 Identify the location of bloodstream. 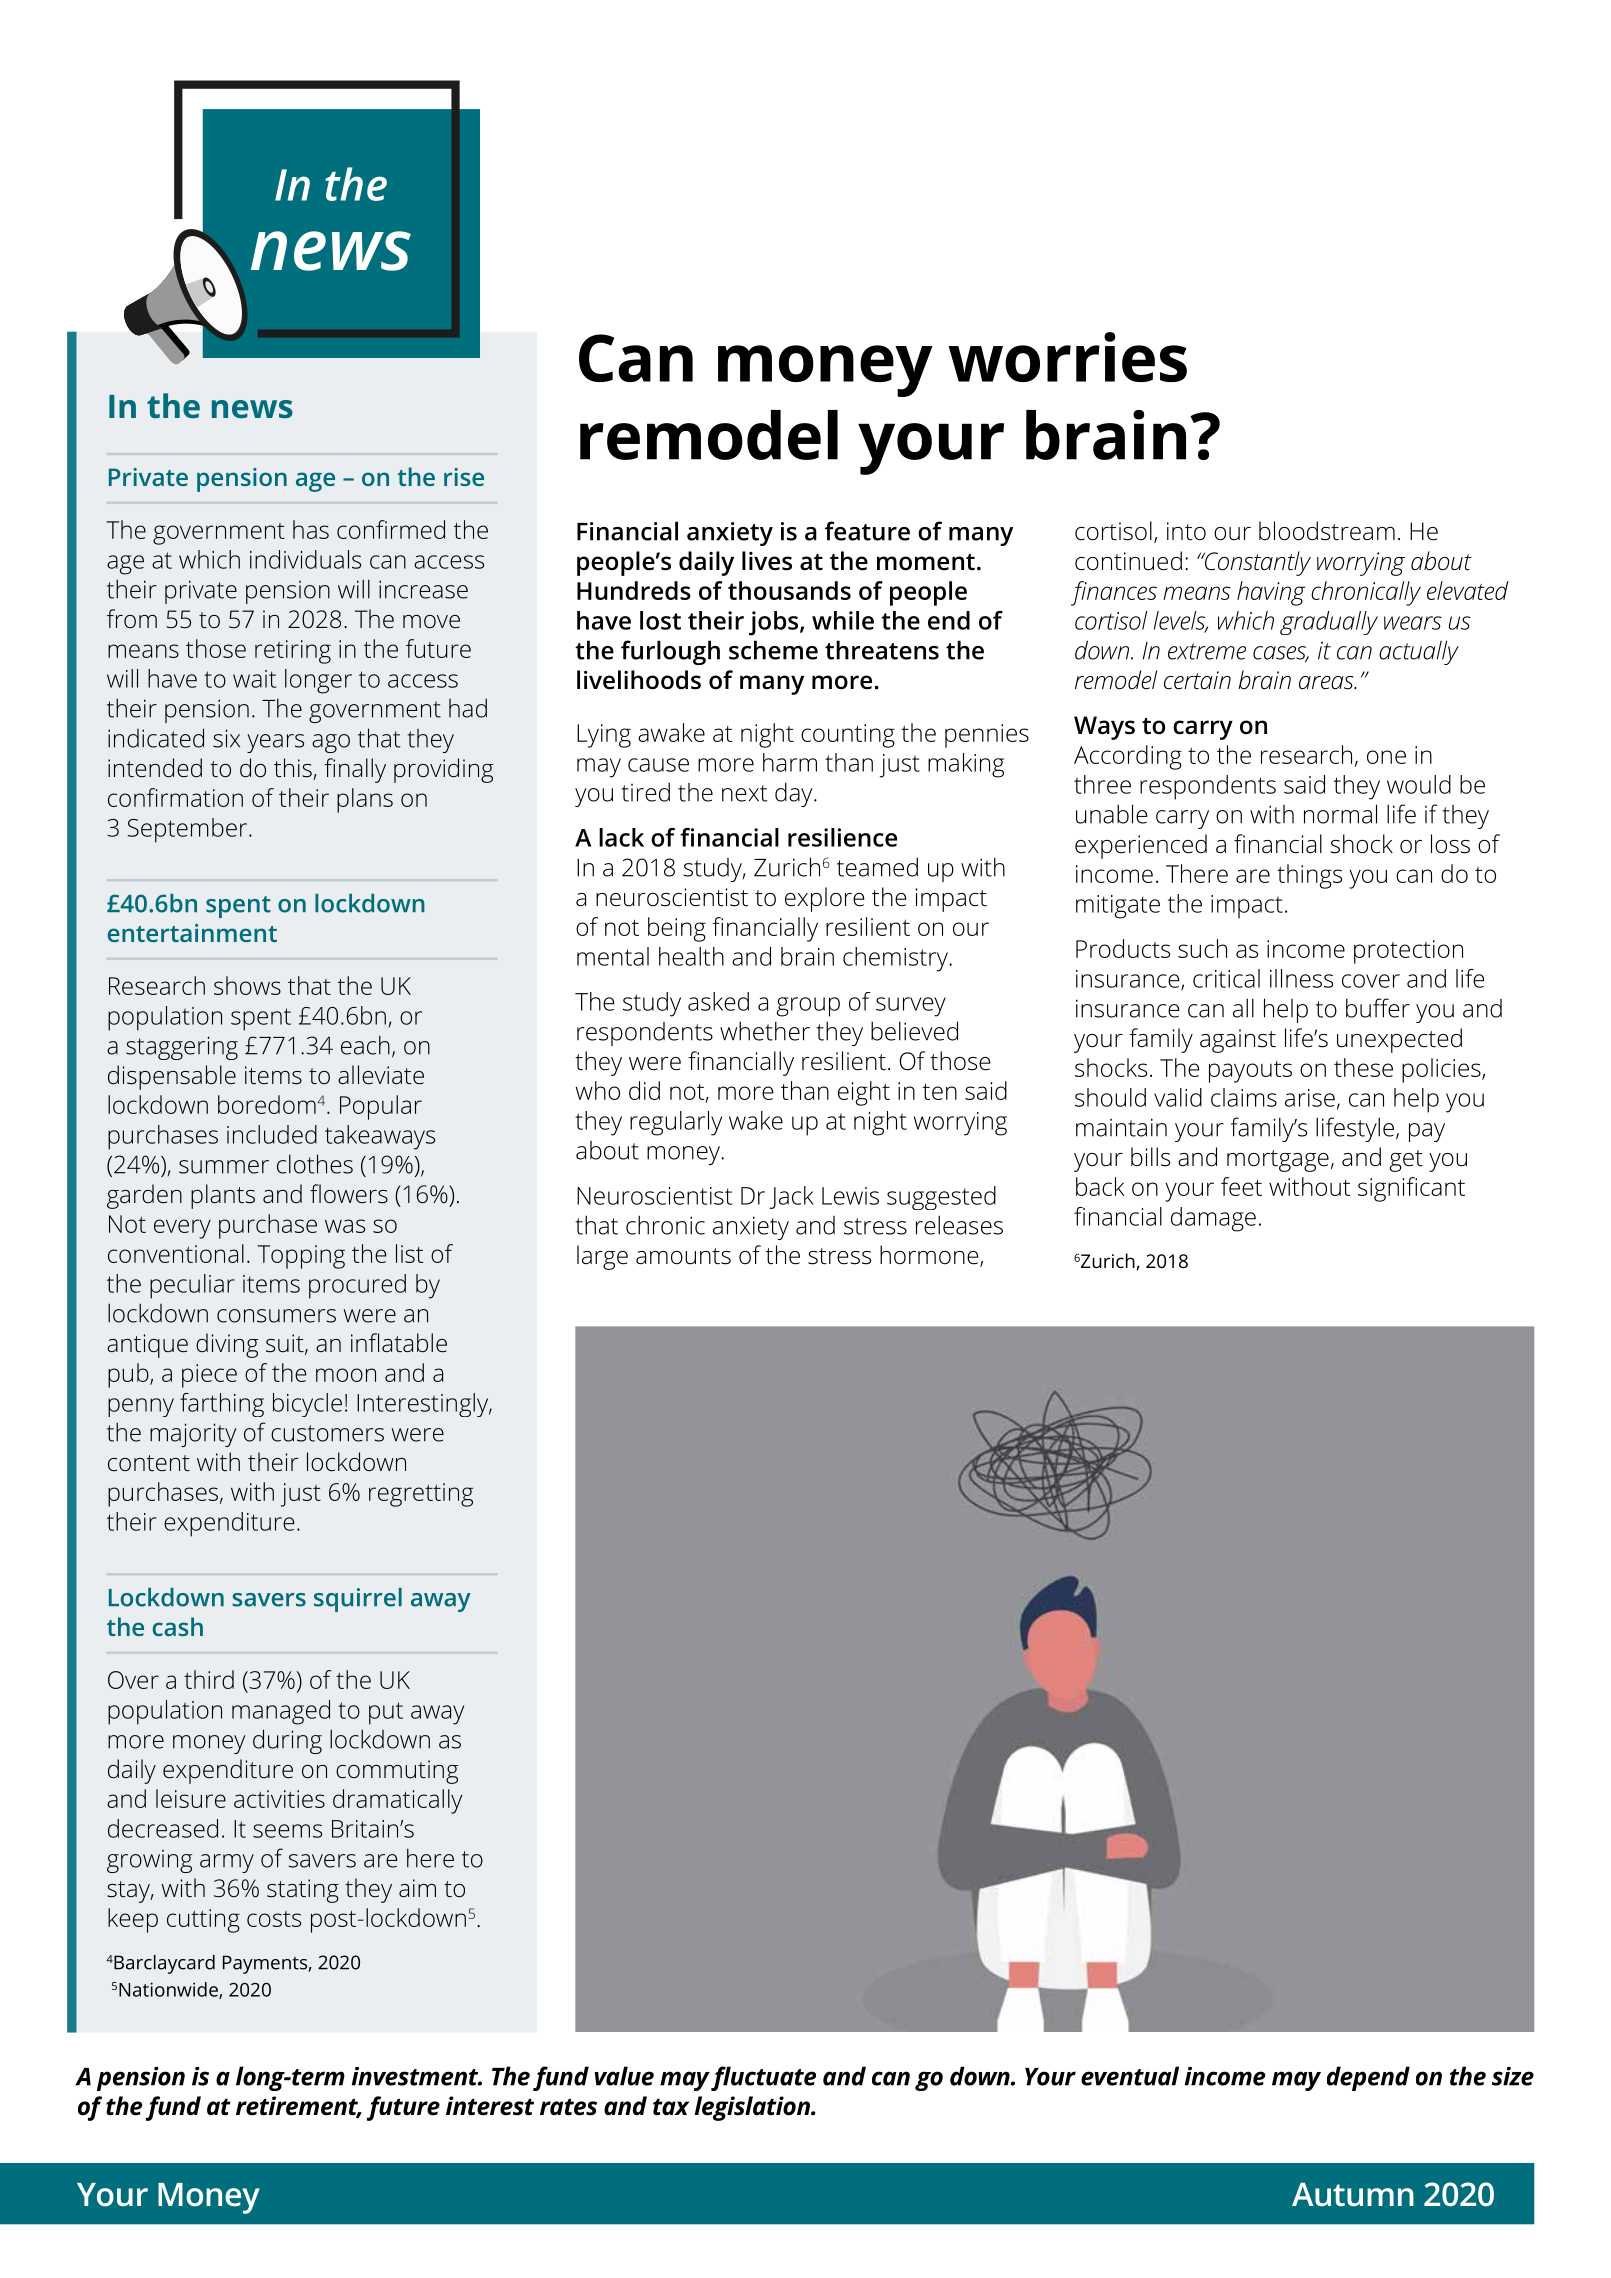
(1327, 531).
